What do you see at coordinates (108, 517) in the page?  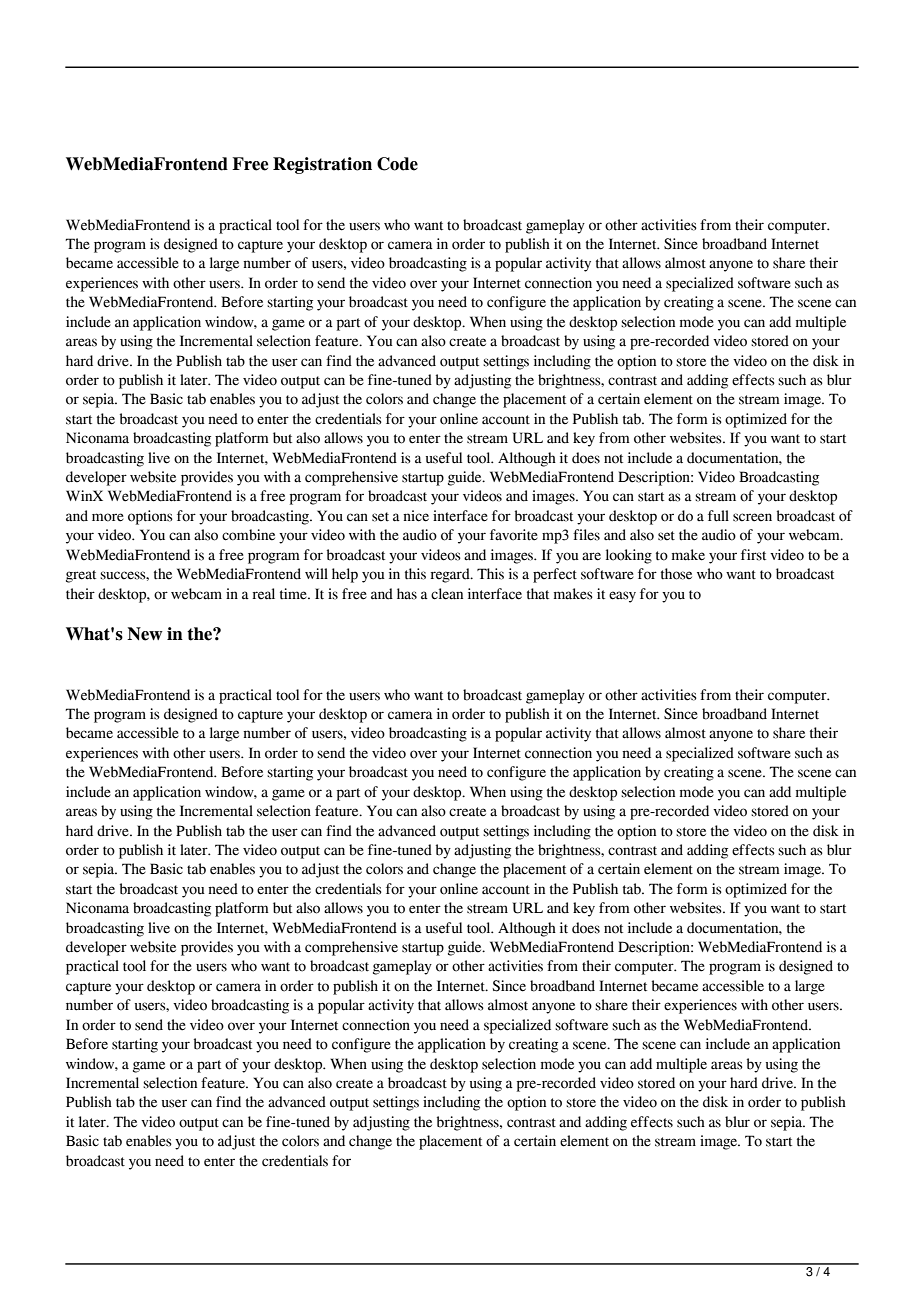 I see `more` at bounding box center [108, 517].
